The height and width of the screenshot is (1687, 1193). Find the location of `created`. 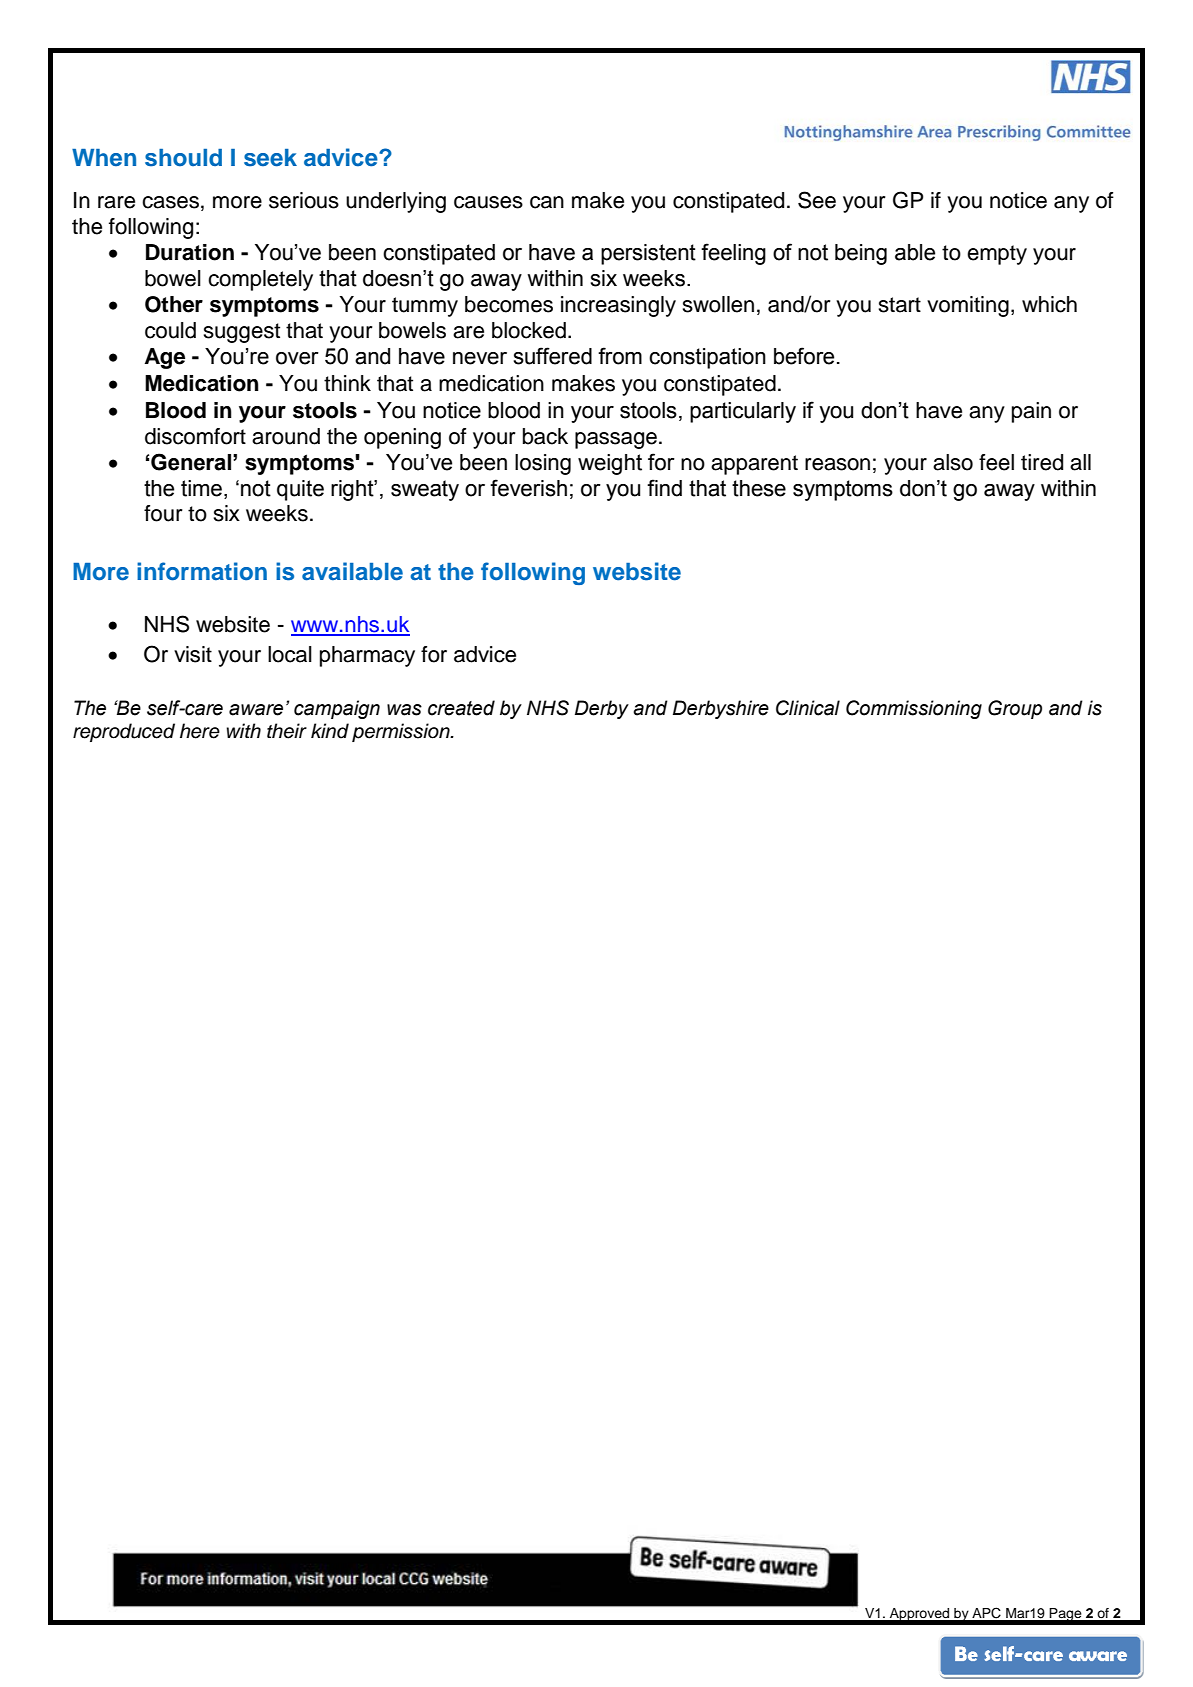

created is located at coordinates (461, 708).
